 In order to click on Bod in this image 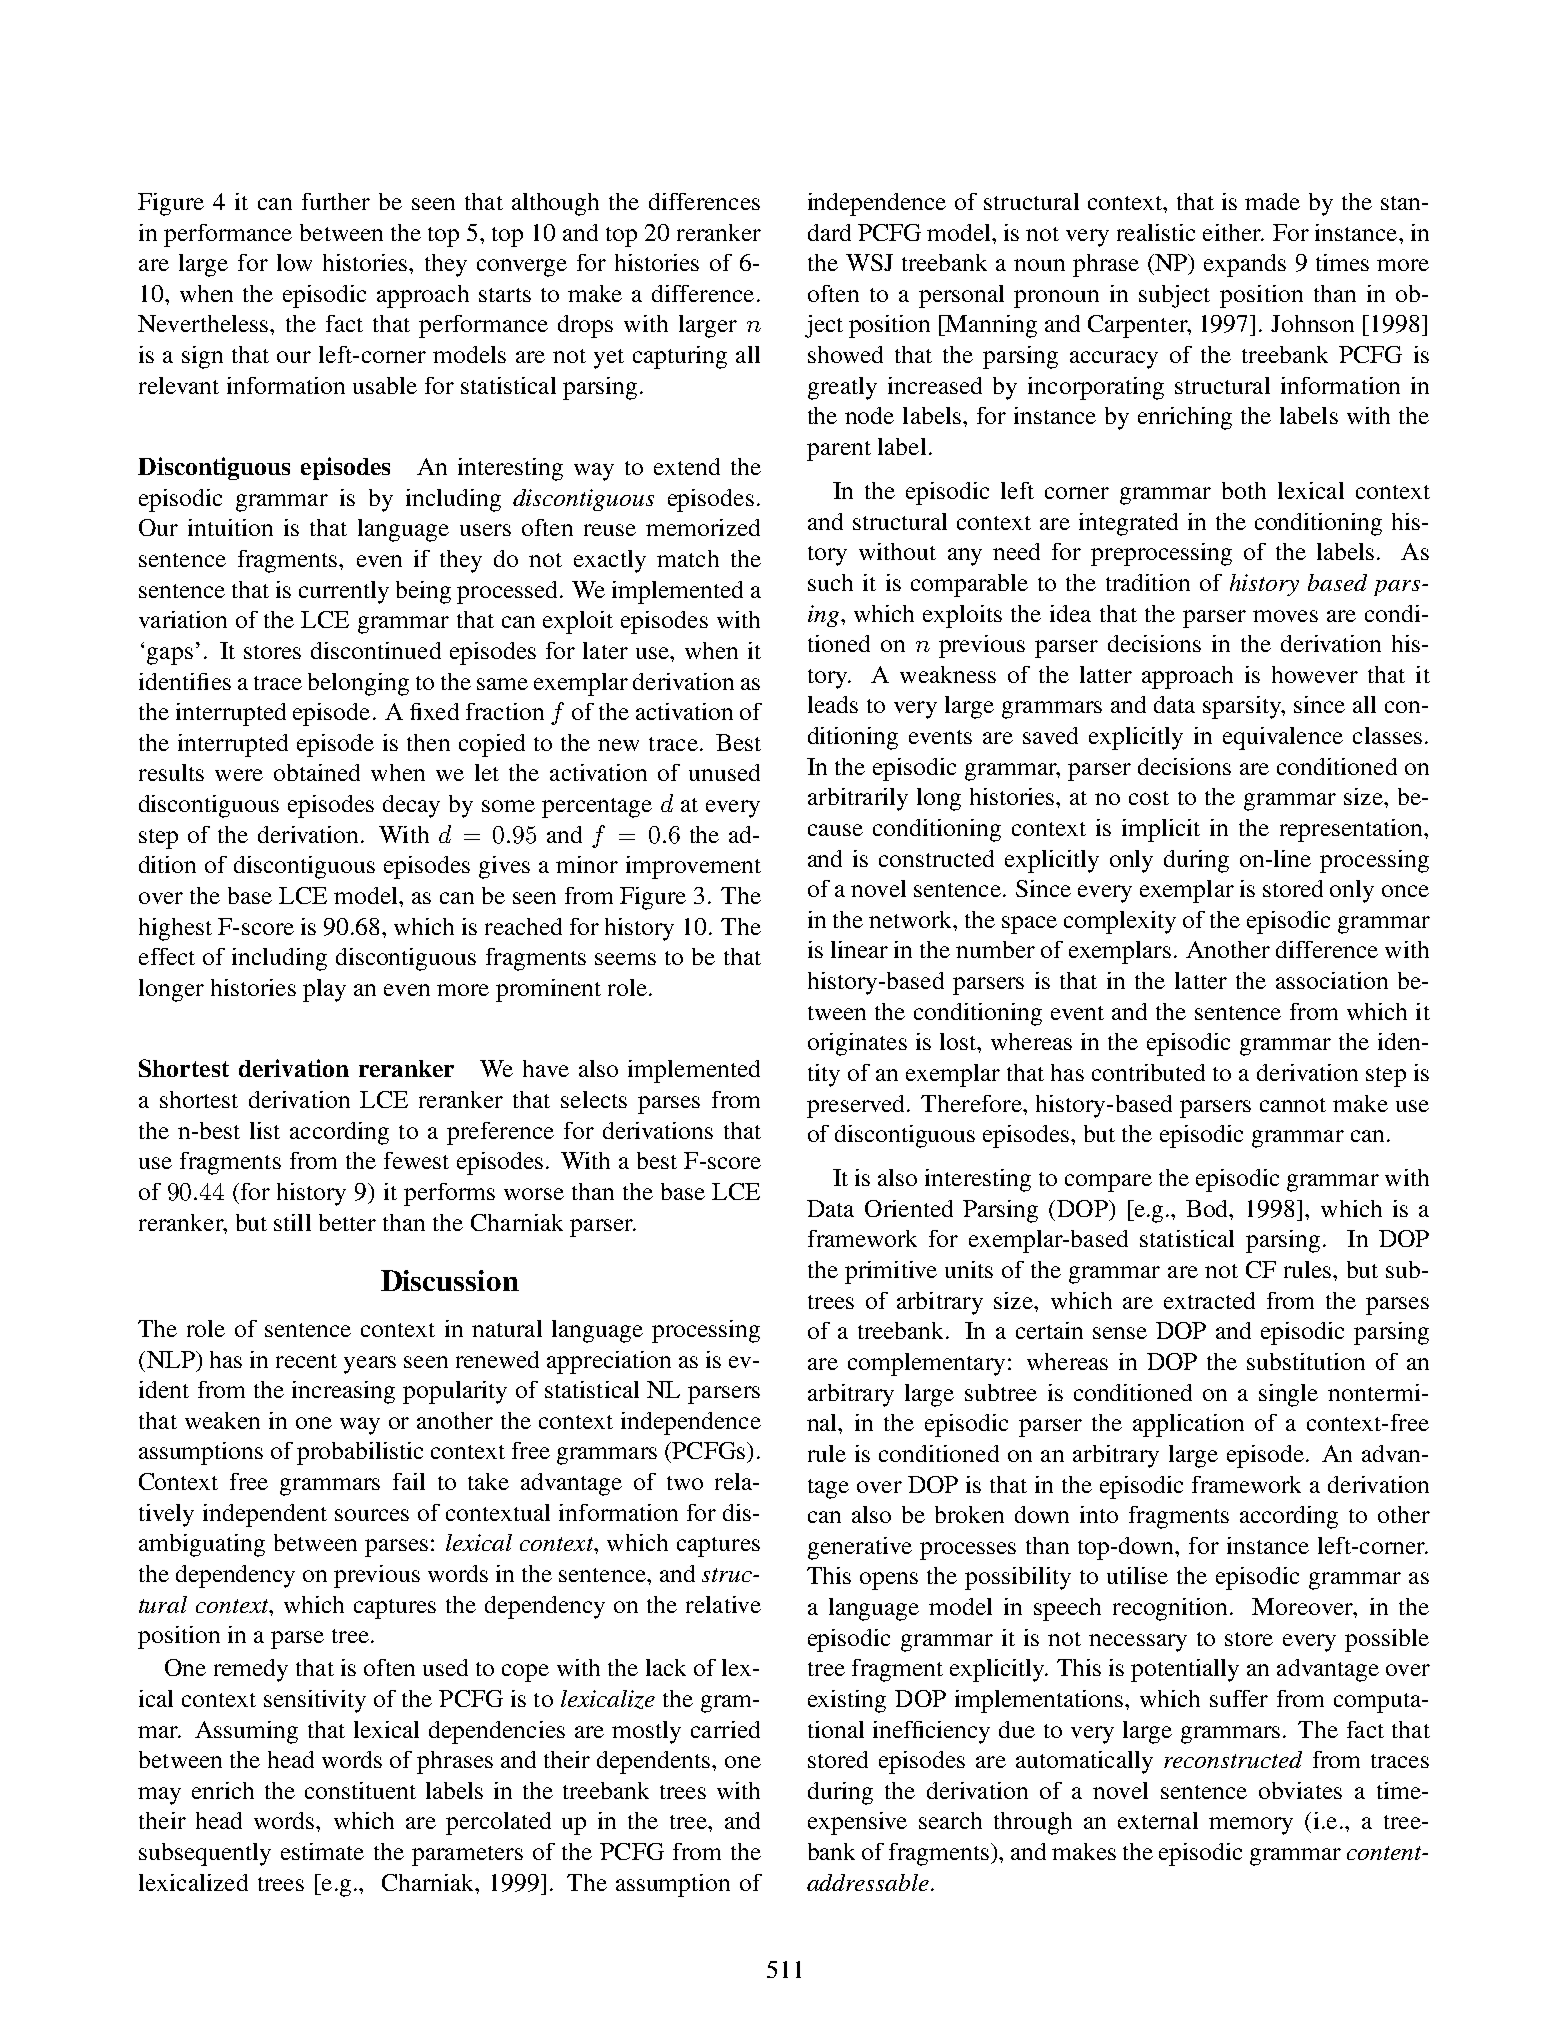, I will do `click(1208, 1208)`.
